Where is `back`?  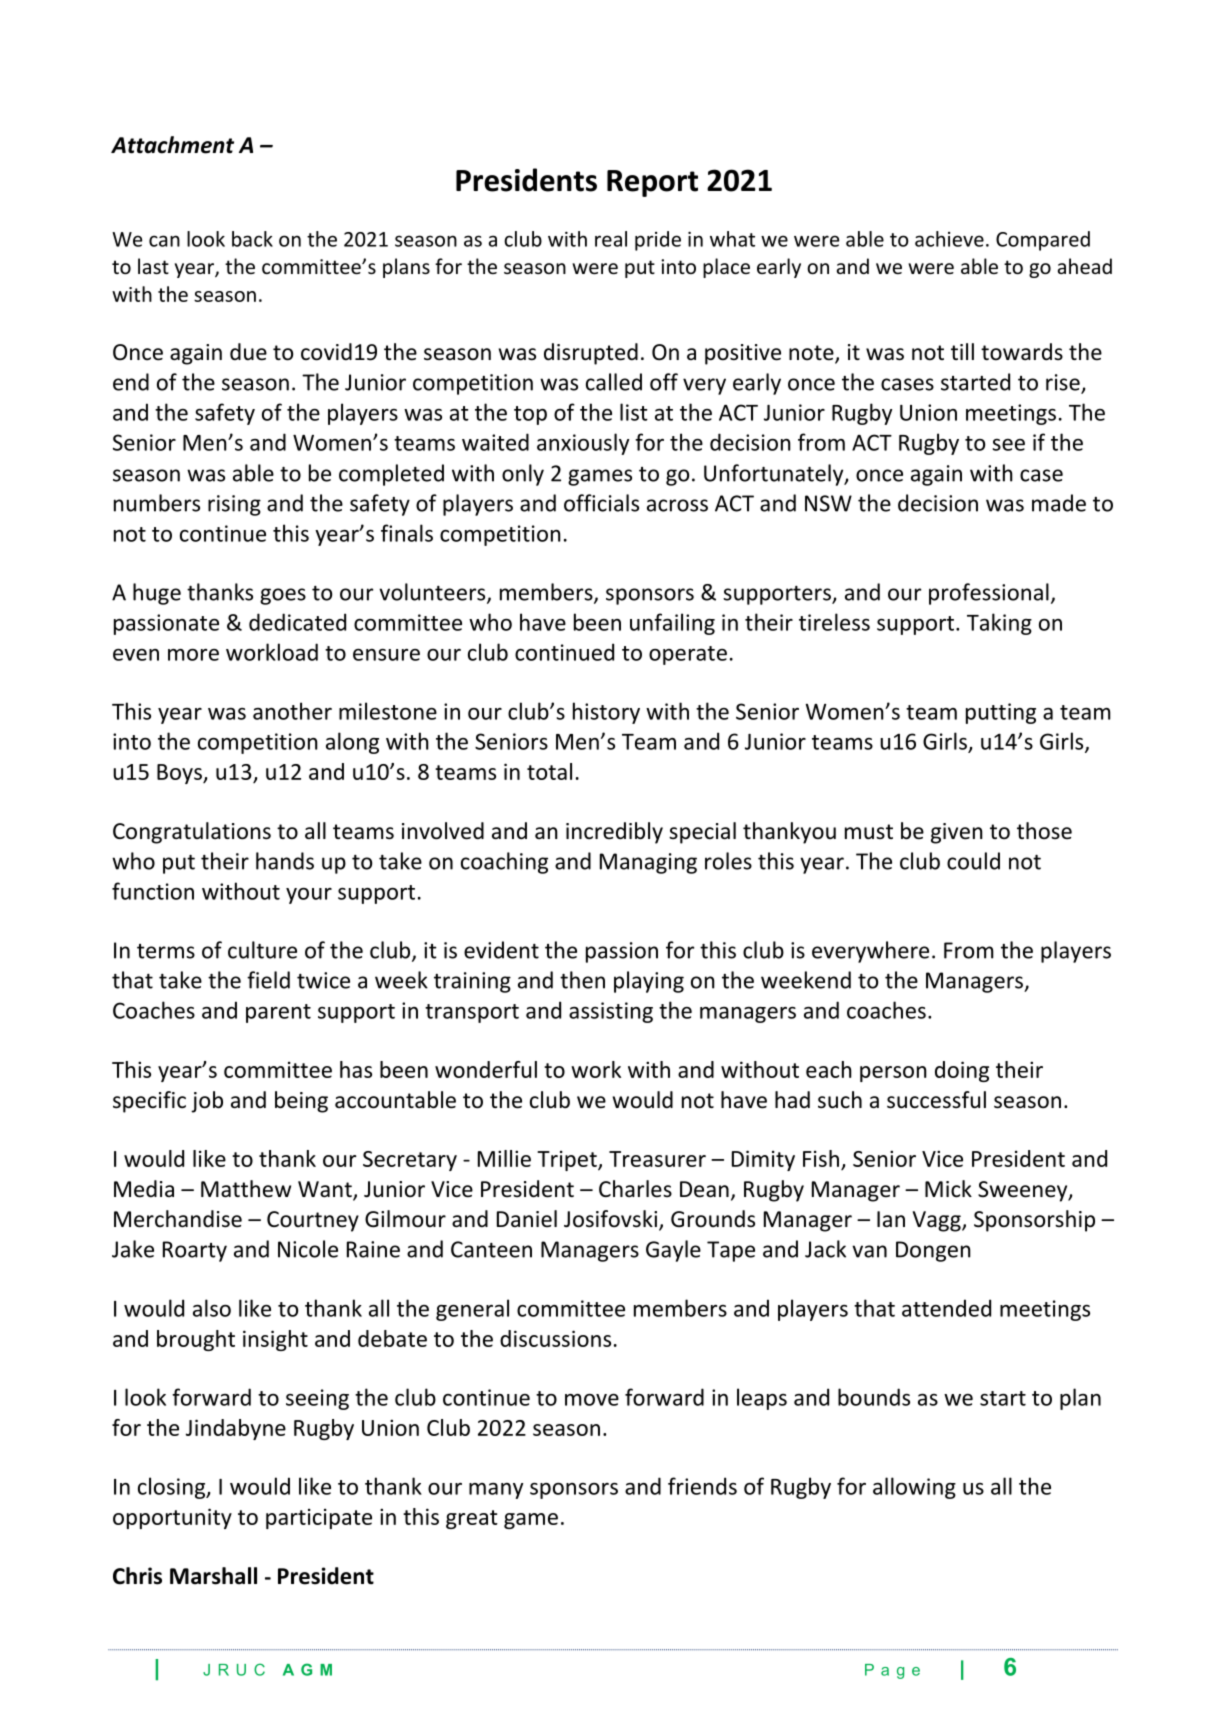
back is located at coordinates (252, 239).
